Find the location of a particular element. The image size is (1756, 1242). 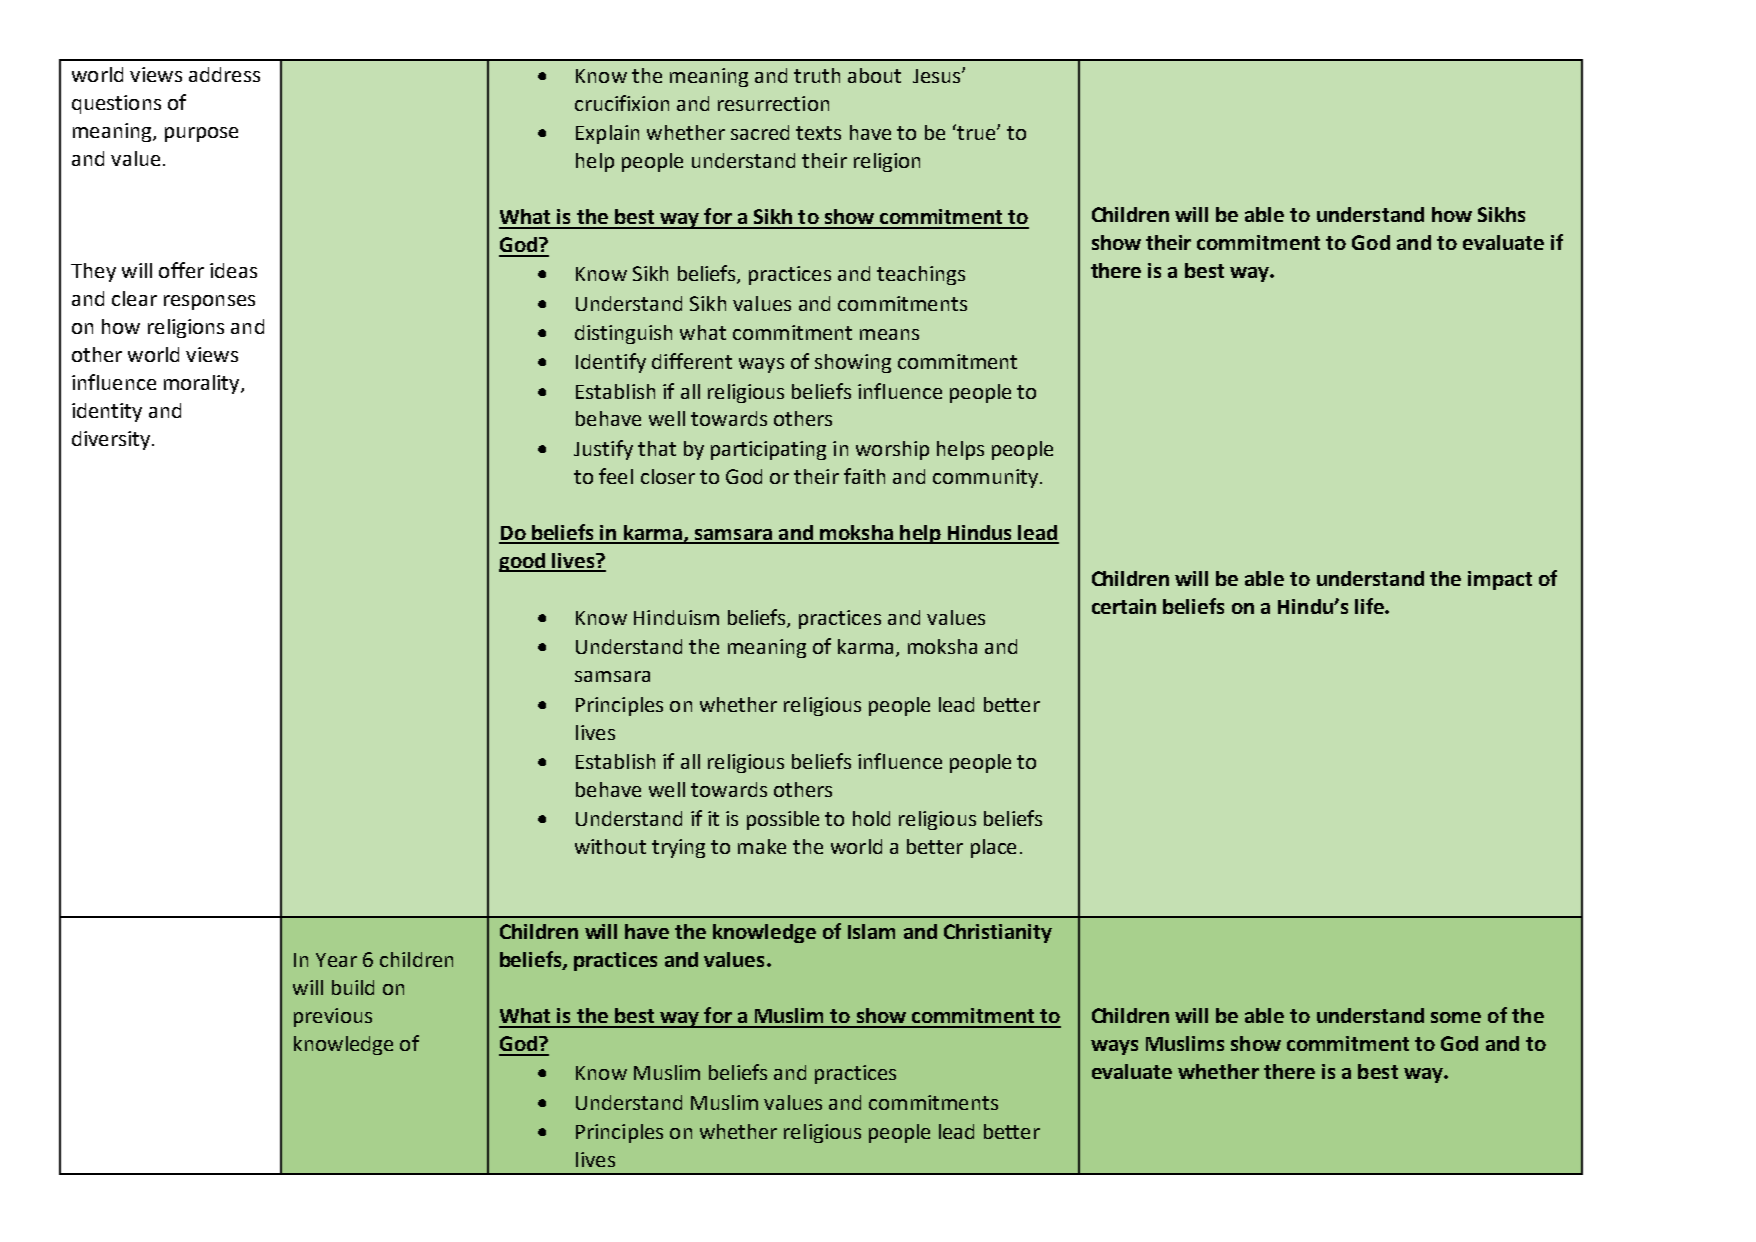

true is located at coordinates (976, 132).
